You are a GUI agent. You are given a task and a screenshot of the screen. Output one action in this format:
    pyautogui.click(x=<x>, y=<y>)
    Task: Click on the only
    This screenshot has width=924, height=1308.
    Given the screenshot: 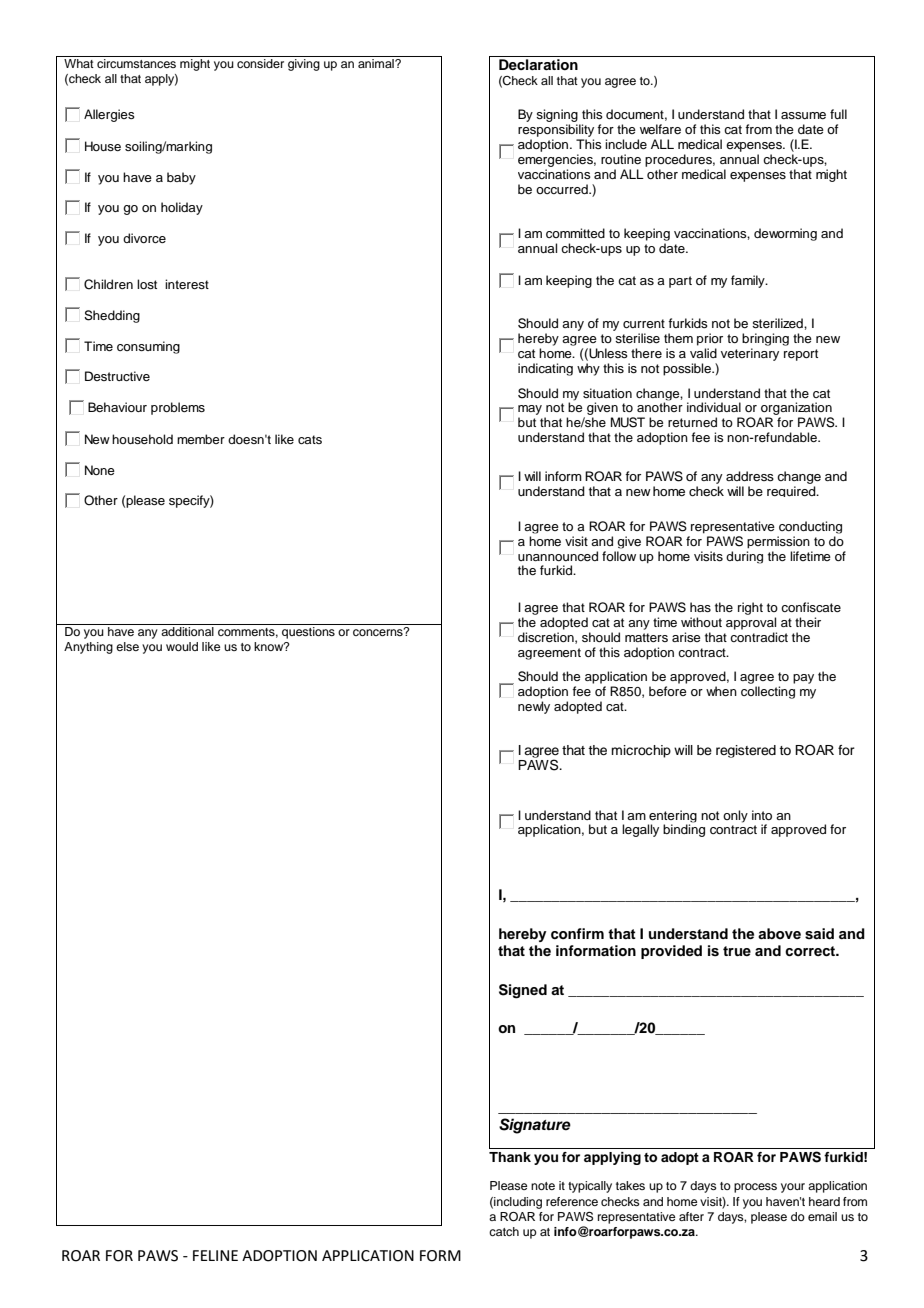 What is the action you would take?
    pyautogui.click(x=735, y=816)
